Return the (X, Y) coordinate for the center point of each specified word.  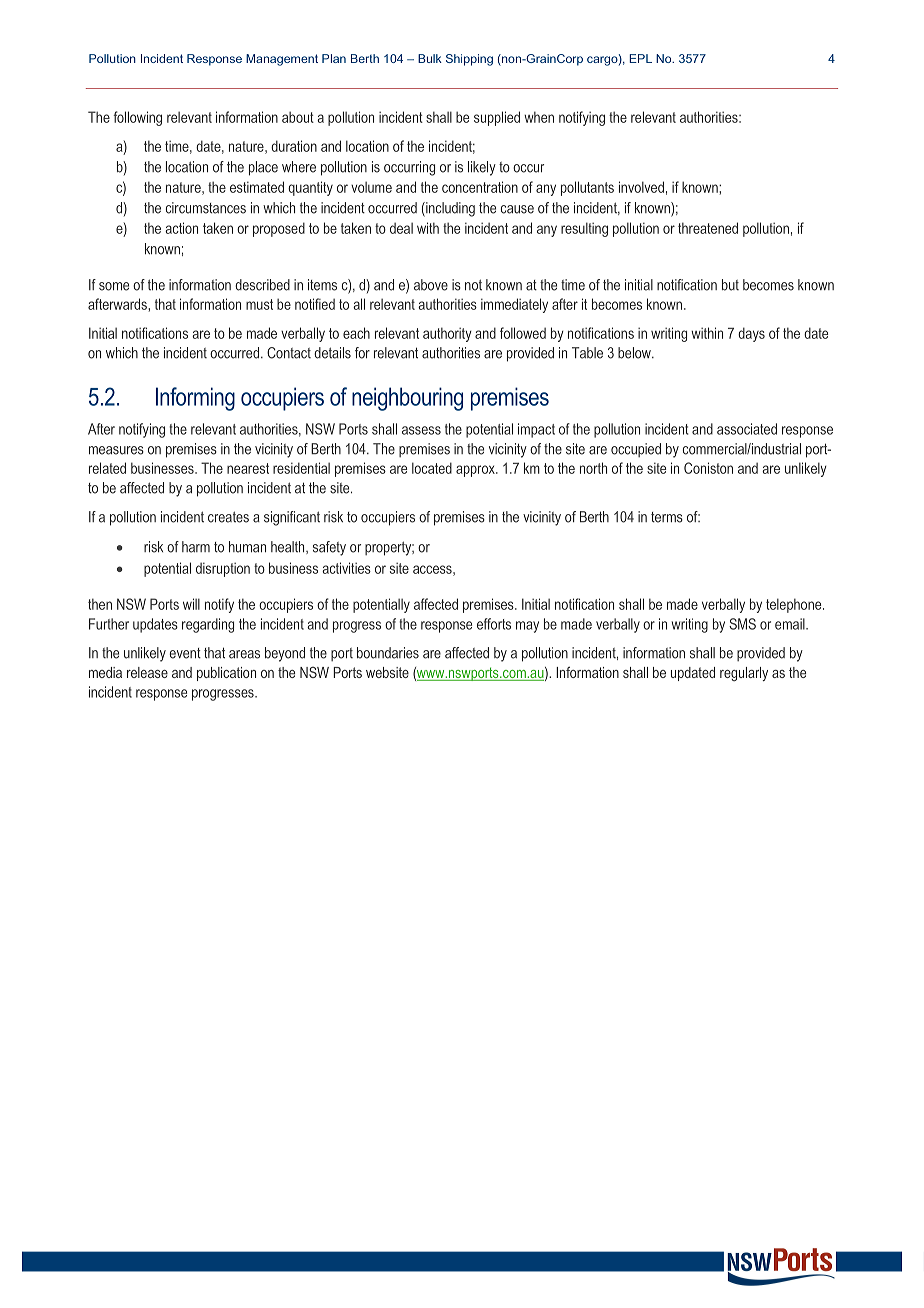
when (539, 117)
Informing (195, 399)
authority (447, 334)
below (635, 353)
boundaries (388, 653)
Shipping (469, 60)
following (137, 118)
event (185, 653)
